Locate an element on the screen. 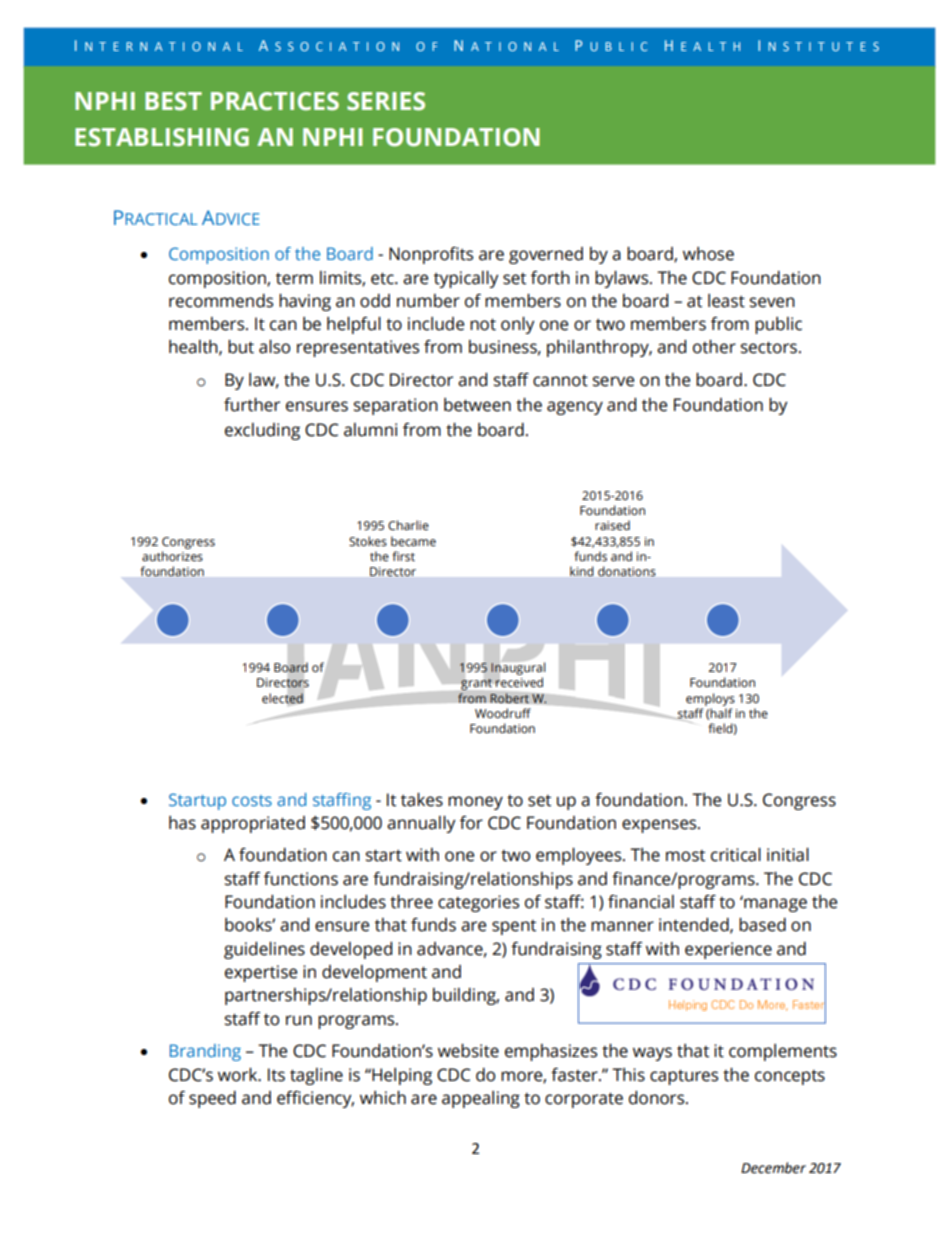  employs is located at coordinates (710, 699).
